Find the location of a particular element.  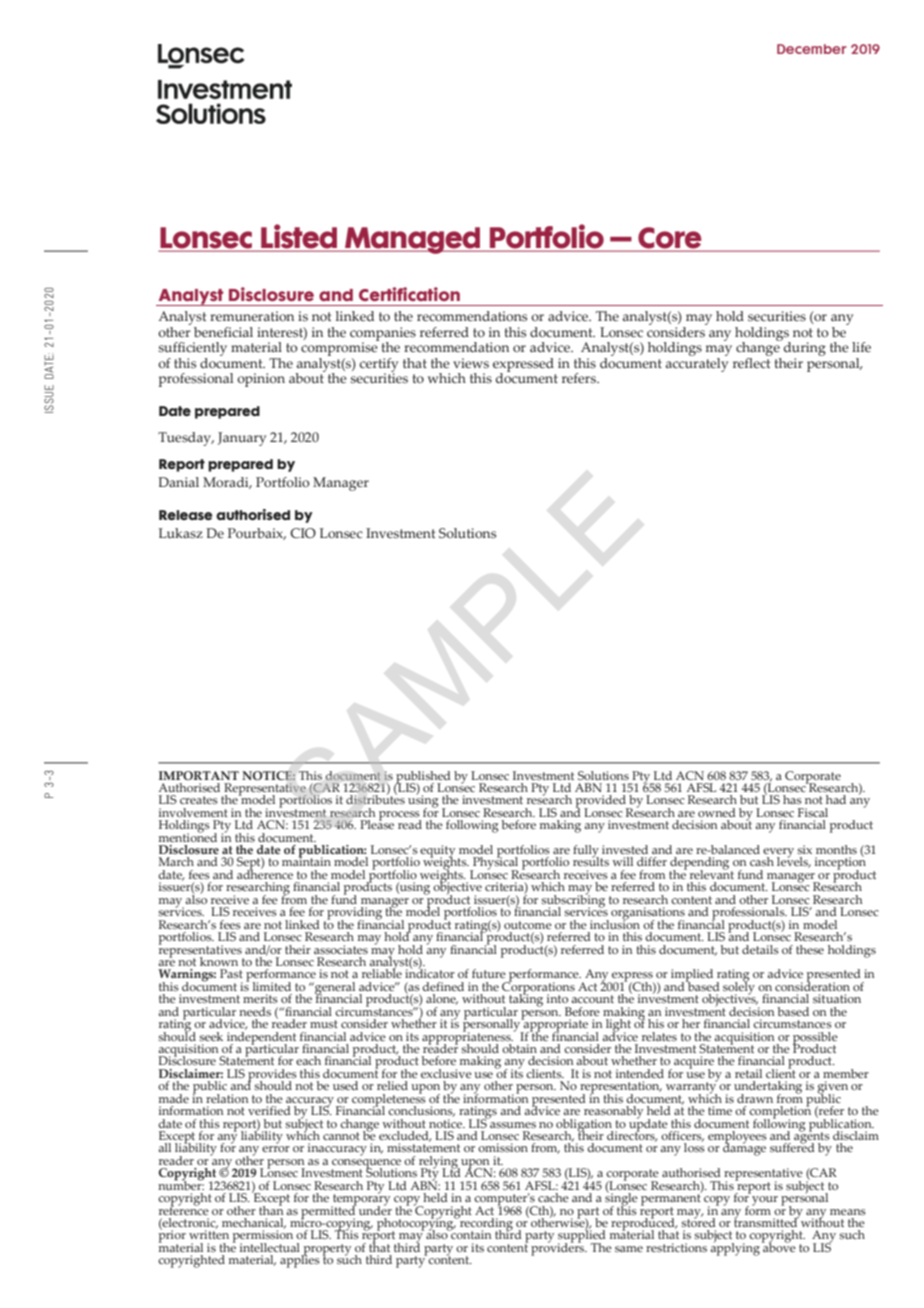

than is located at coordinates (271, 1209).
